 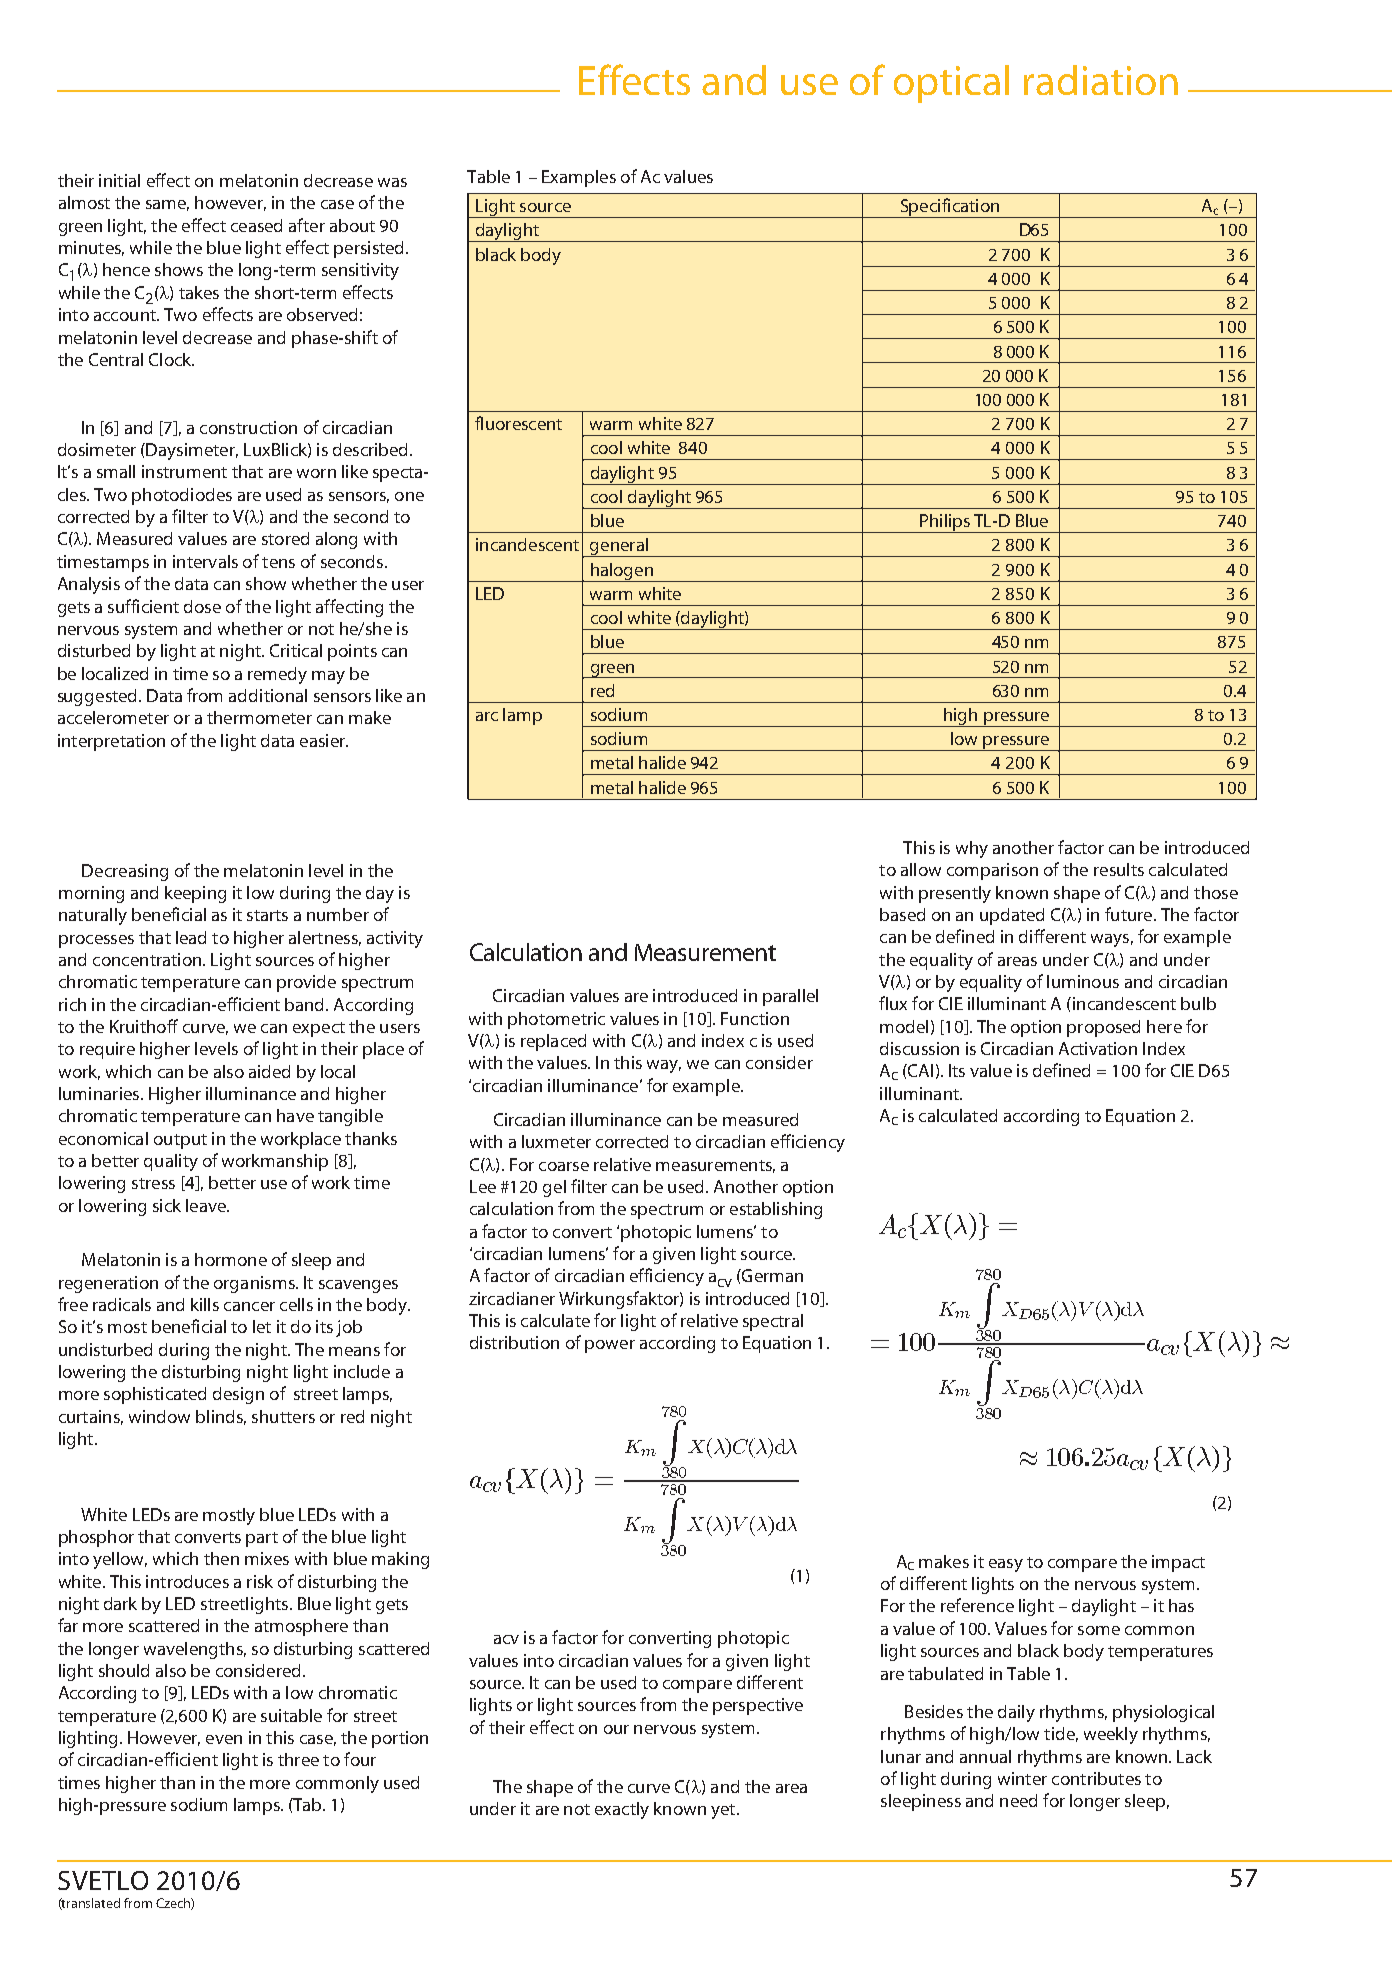 What do you see at coordinates (119, 180) in the screenshot?
I see `initial` at bounding box center [119, 180].
